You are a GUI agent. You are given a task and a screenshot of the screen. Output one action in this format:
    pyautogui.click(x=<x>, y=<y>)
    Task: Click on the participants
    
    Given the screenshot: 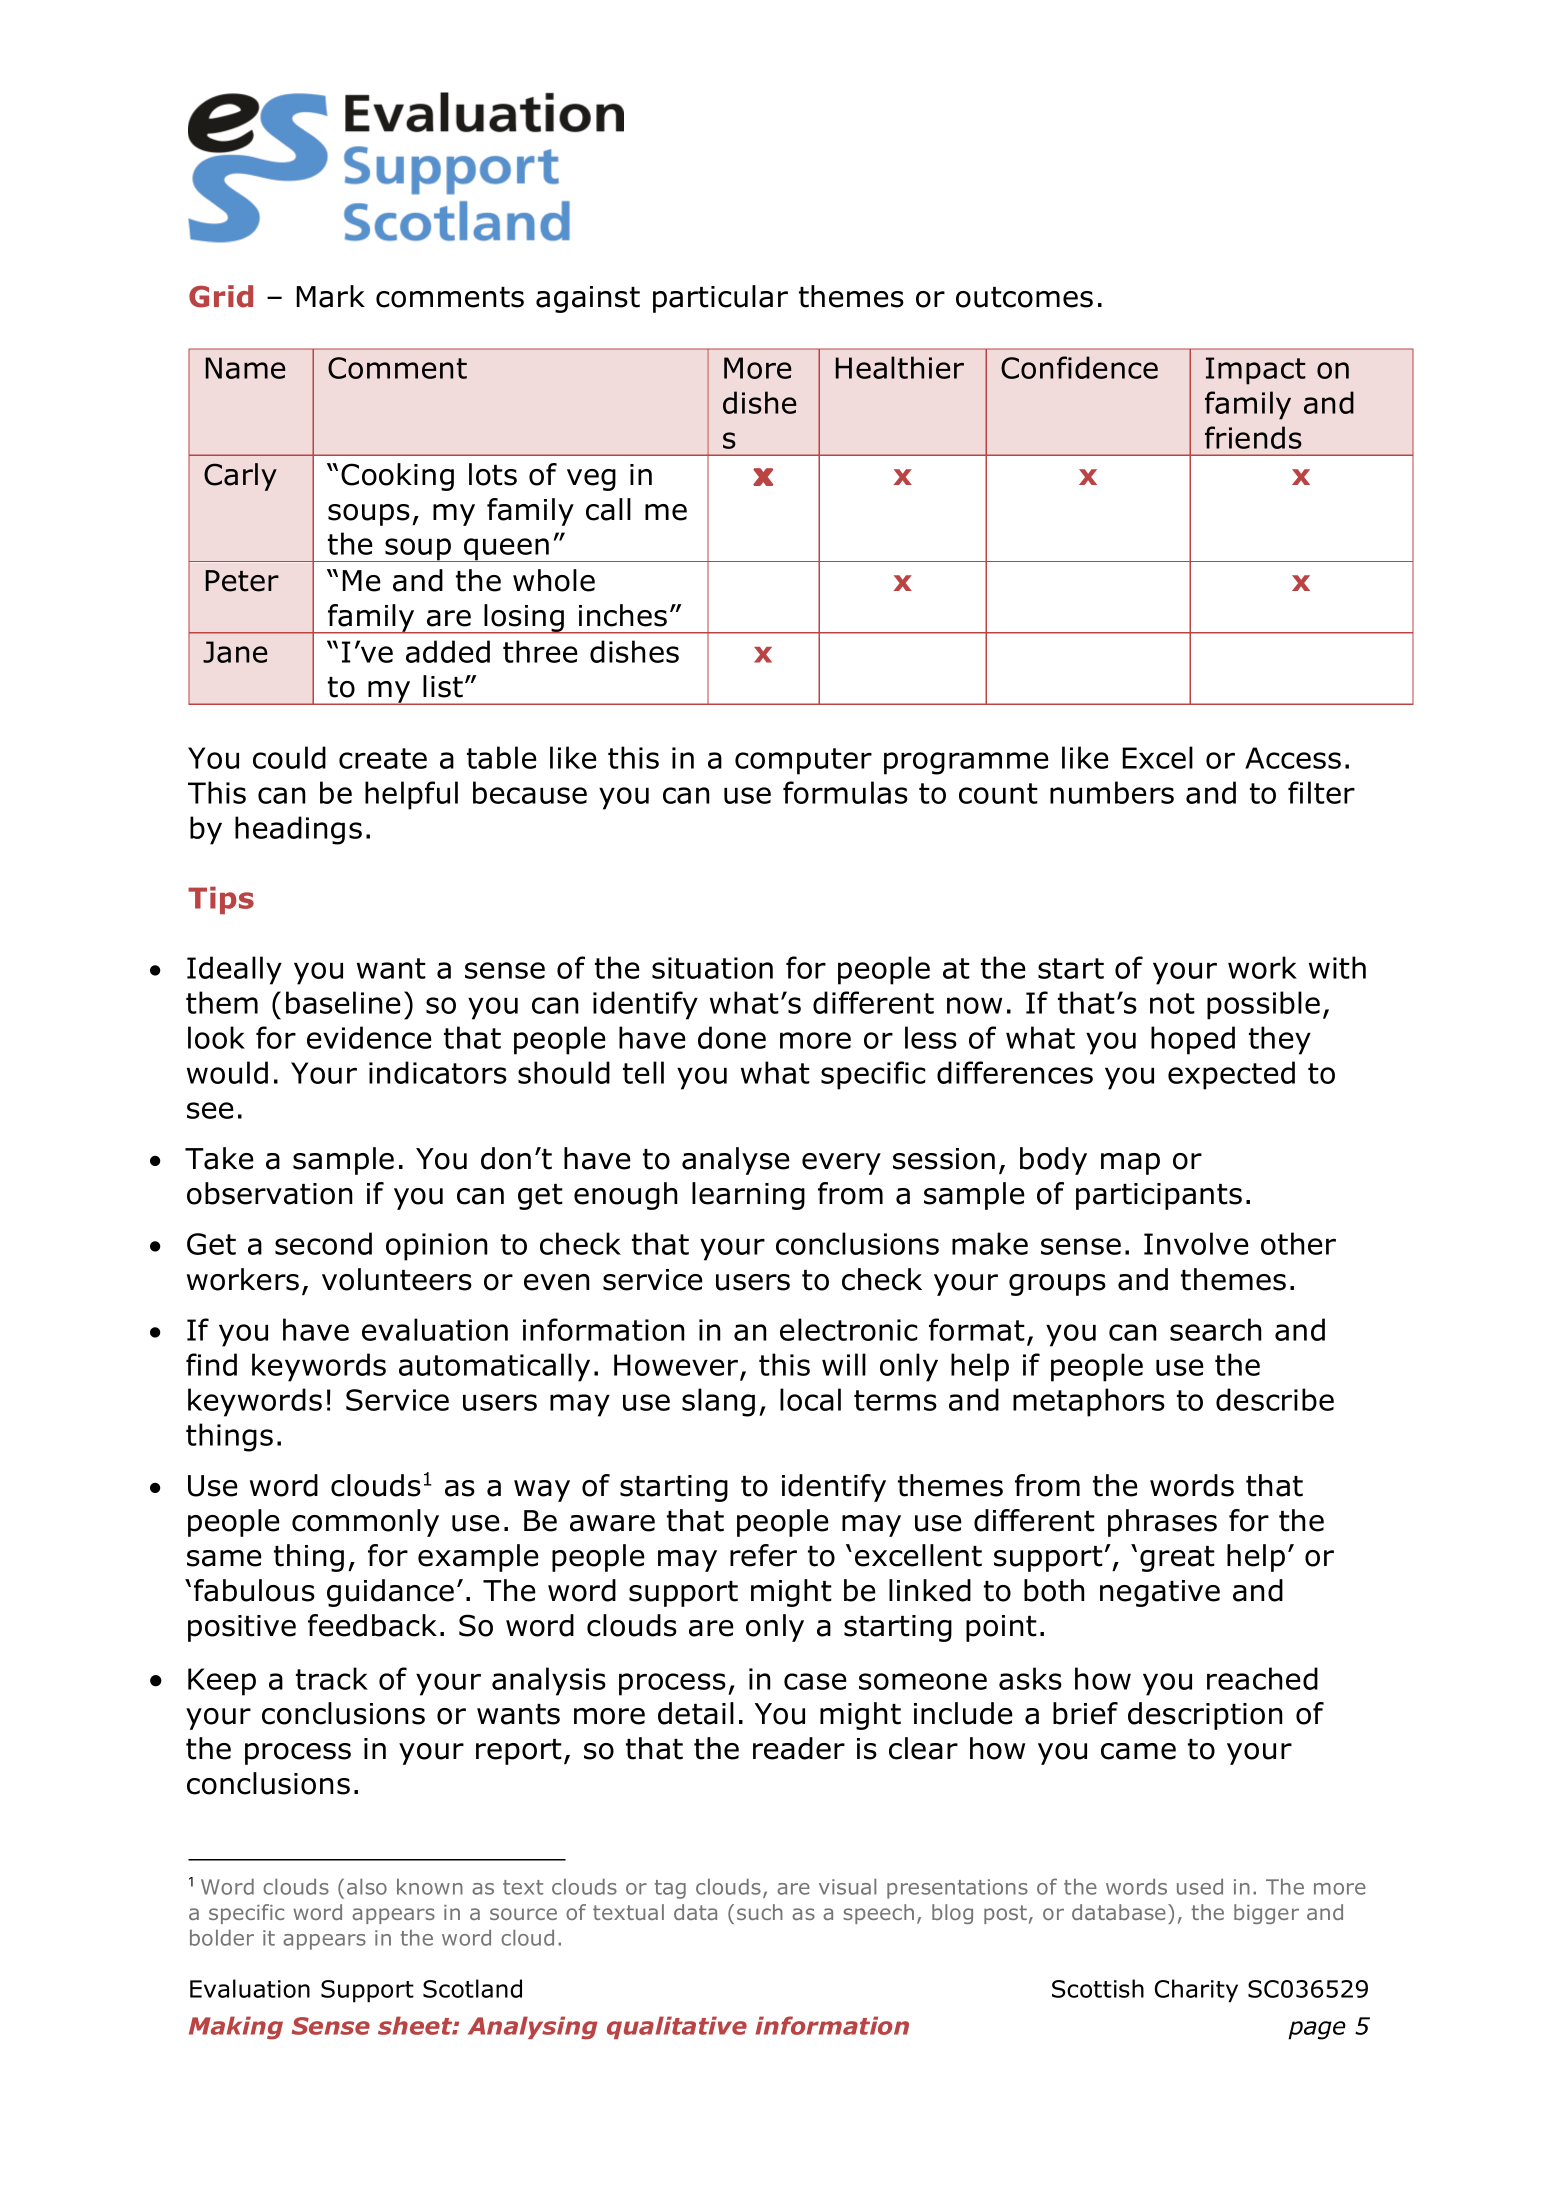 What is the action you would take?
    pyautogui.click(x=1159, y=1196)
